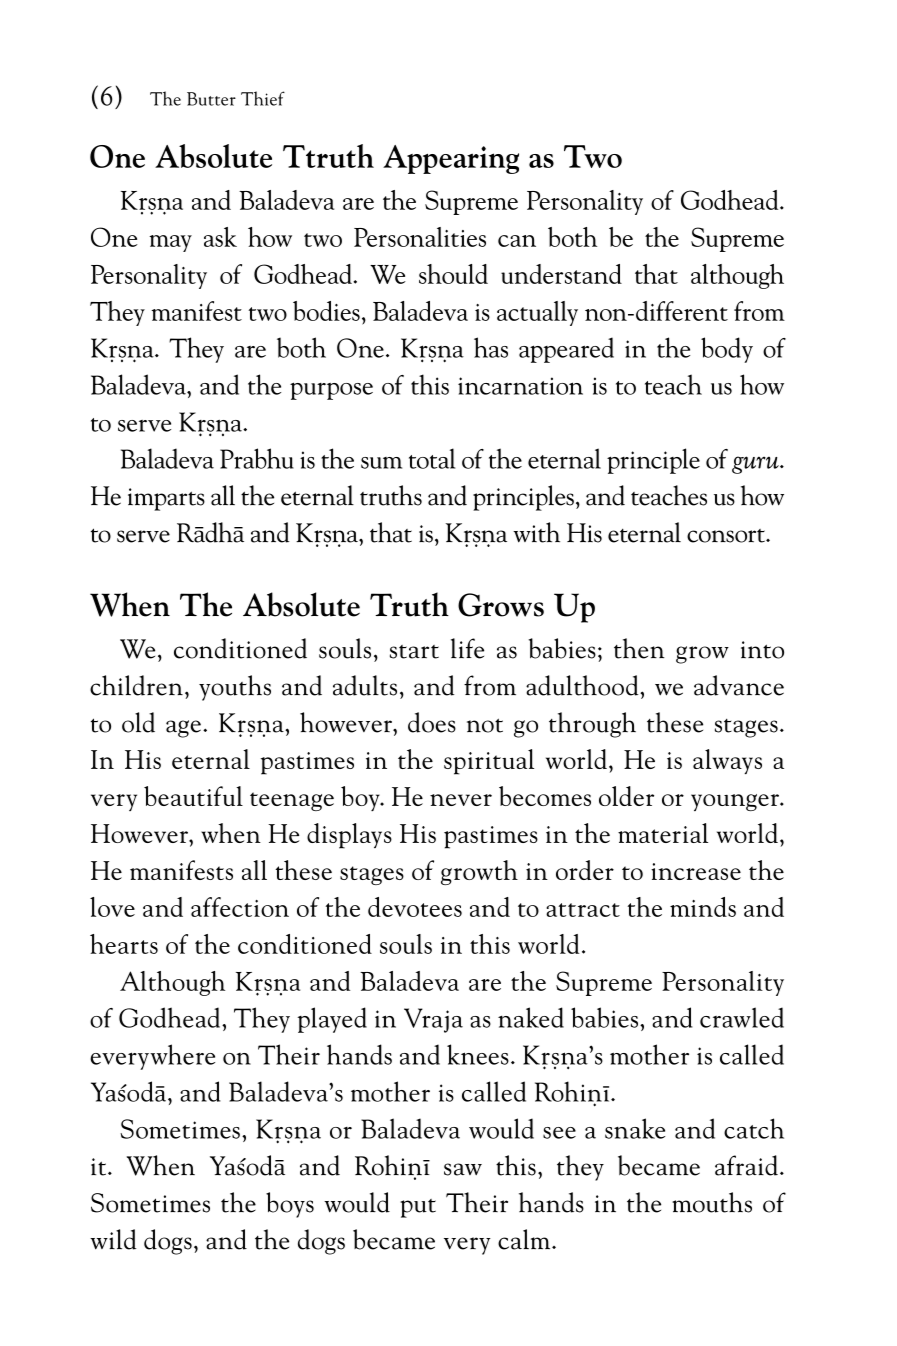 This image has width=897, height=1346. I want to click on total, so click(432, 458).
